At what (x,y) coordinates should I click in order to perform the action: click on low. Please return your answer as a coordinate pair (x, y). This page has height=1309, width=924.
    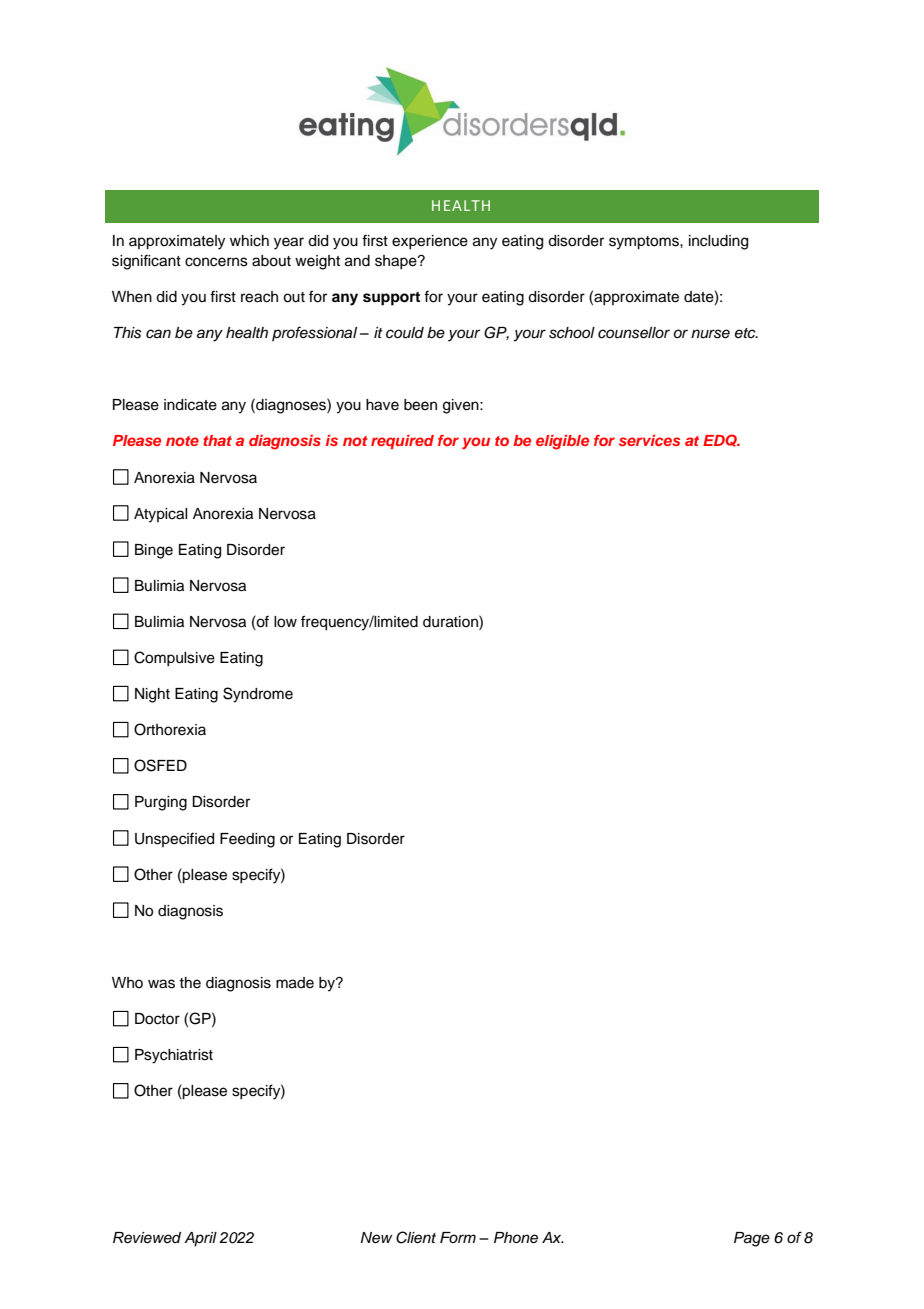
    Looking at the image, I should click on (285, 622).
